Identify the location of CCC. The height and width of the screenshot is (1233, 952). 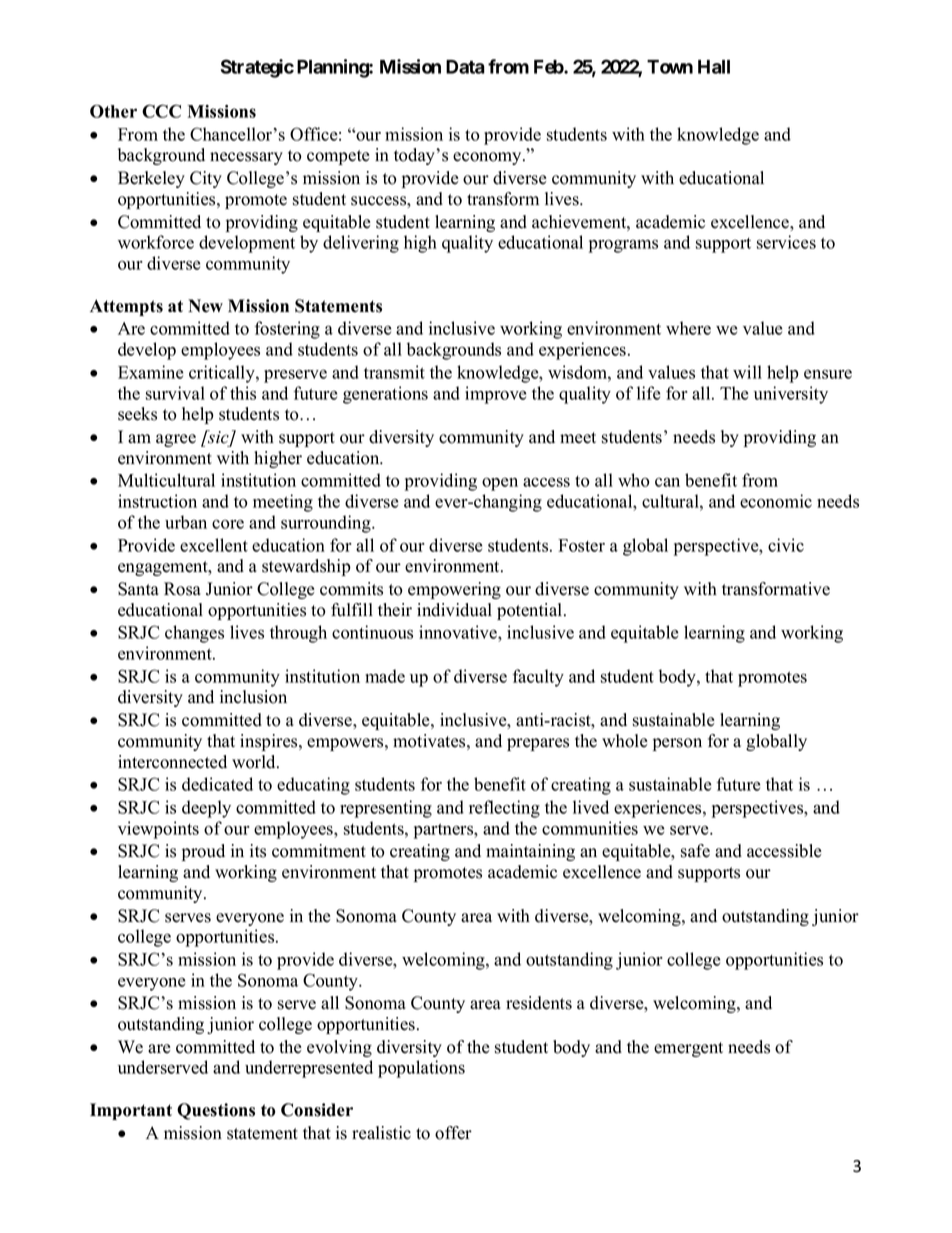
(161, 111).
